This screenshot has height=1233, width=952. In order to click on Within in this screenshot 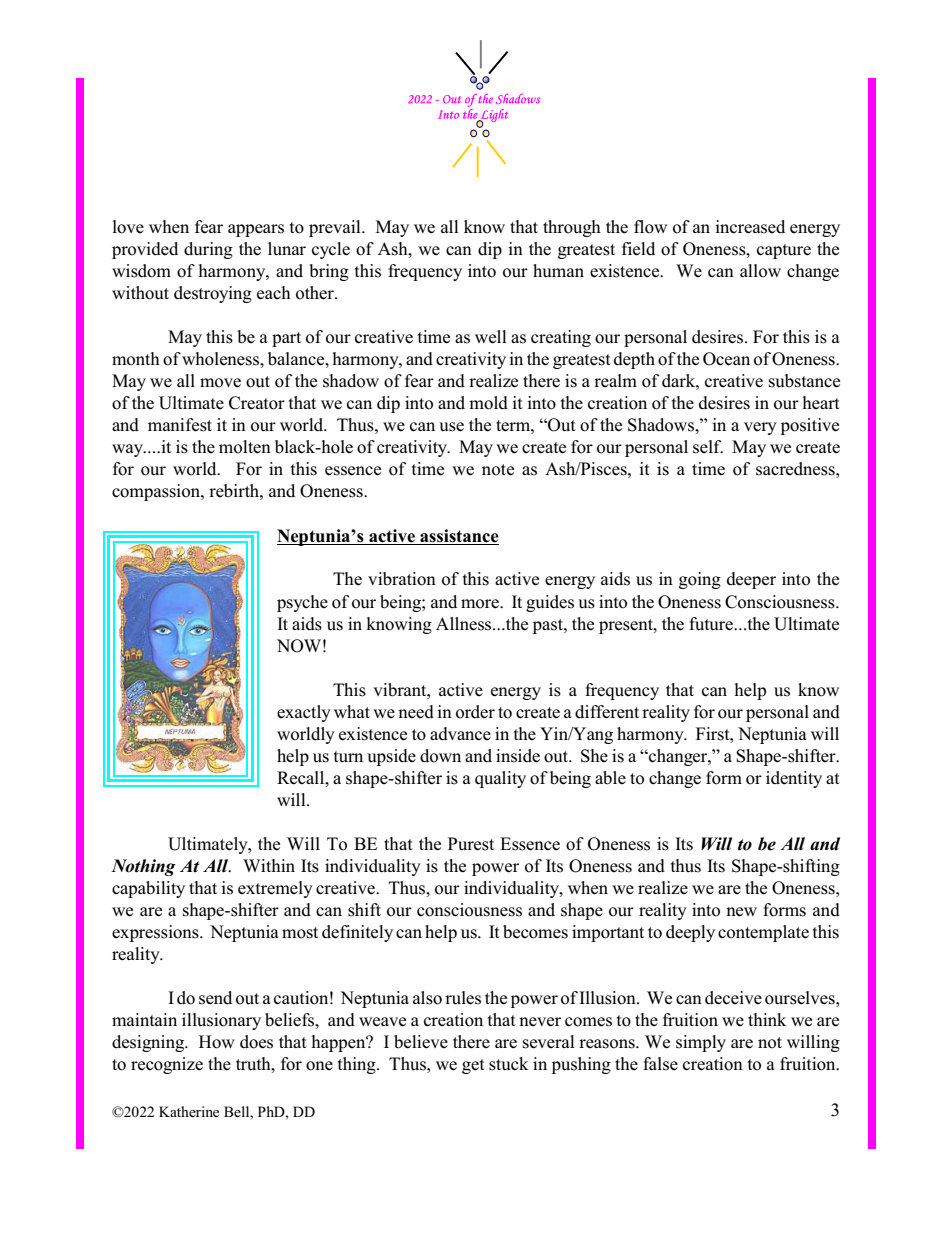, I will do `click(269, 865)`.
